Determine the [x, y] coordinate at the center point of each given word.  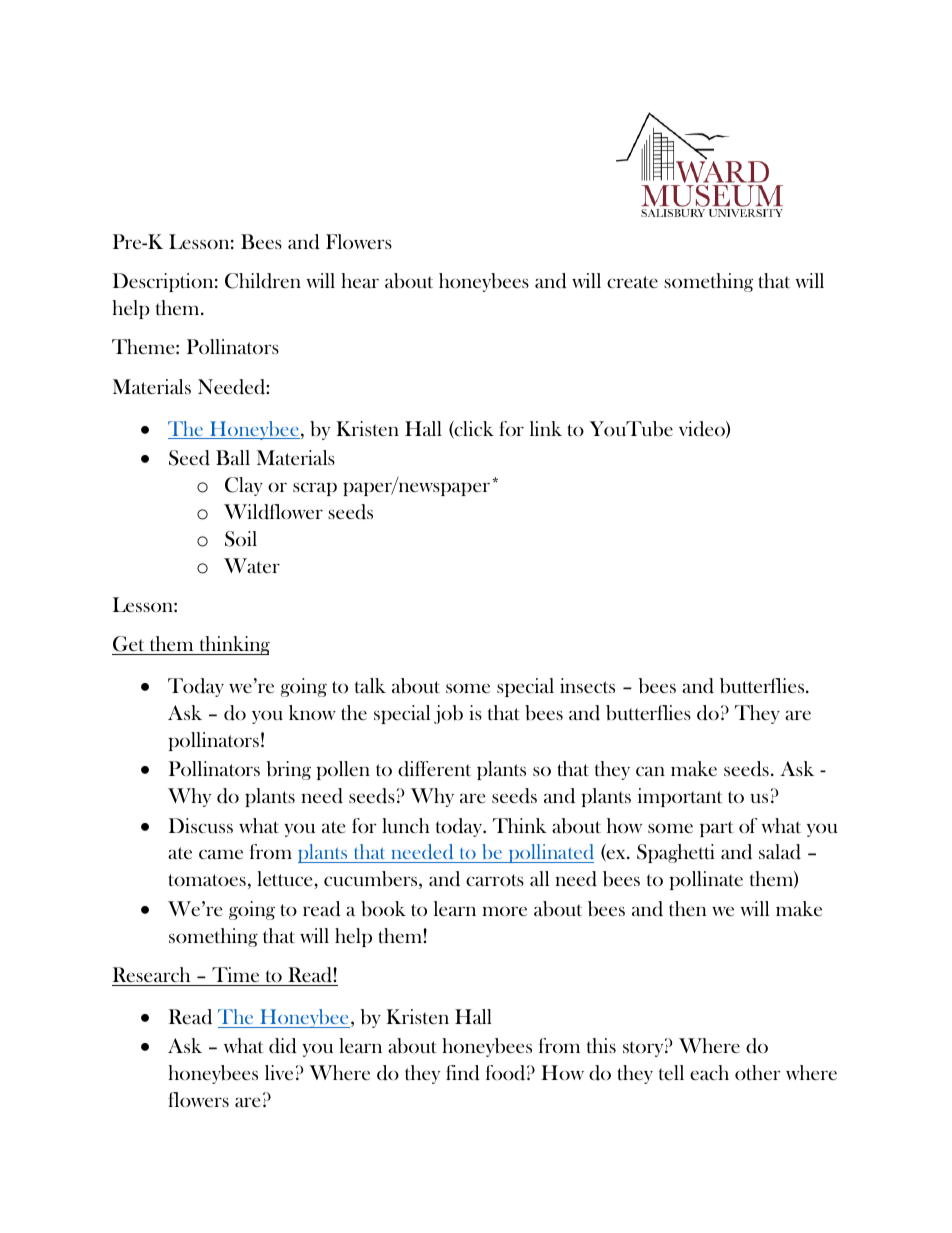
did [283, 1046]
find [463, 1073]
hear [360, 280]
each [709, 1072]
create [632, 282]
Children [263, 281]
